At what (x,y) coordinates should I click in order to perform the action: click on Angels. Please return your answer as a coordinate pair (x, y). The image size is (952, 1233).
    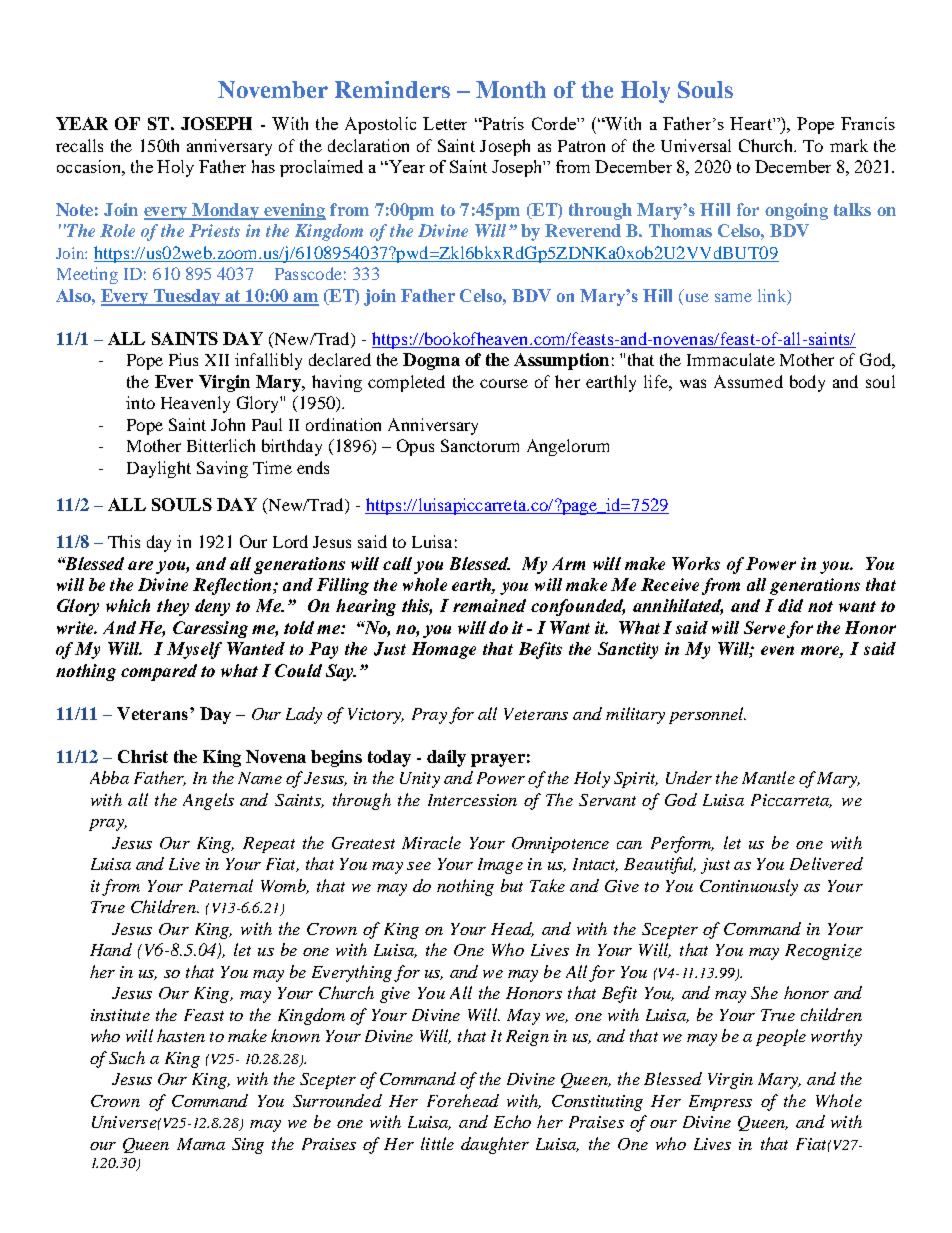
    Looking at the image, I should click on (208, 801).
